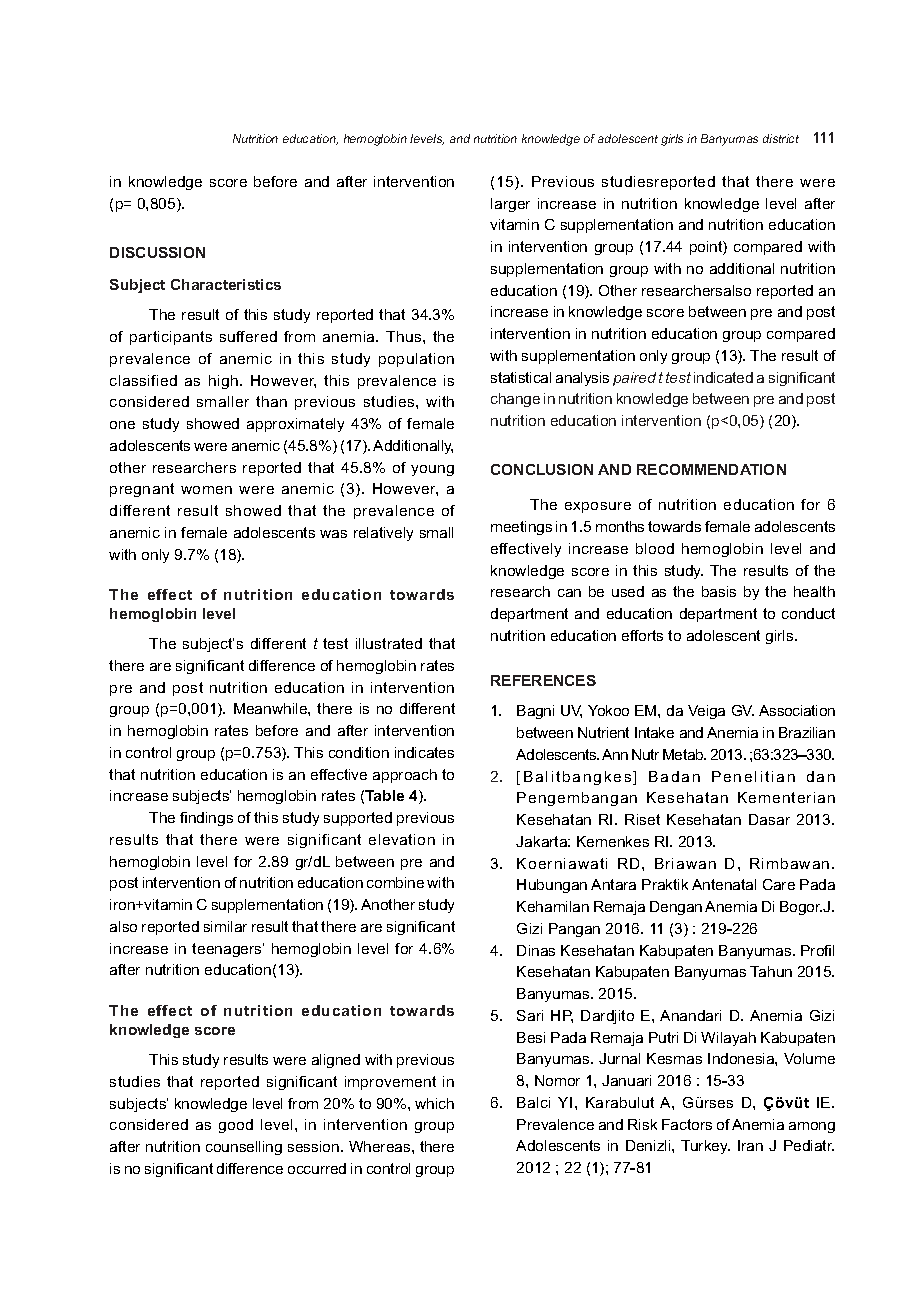 The width and height of the document is (924, 1308). Describe the element at coordinates (781, 138) in the document. I see `district` at that location.
